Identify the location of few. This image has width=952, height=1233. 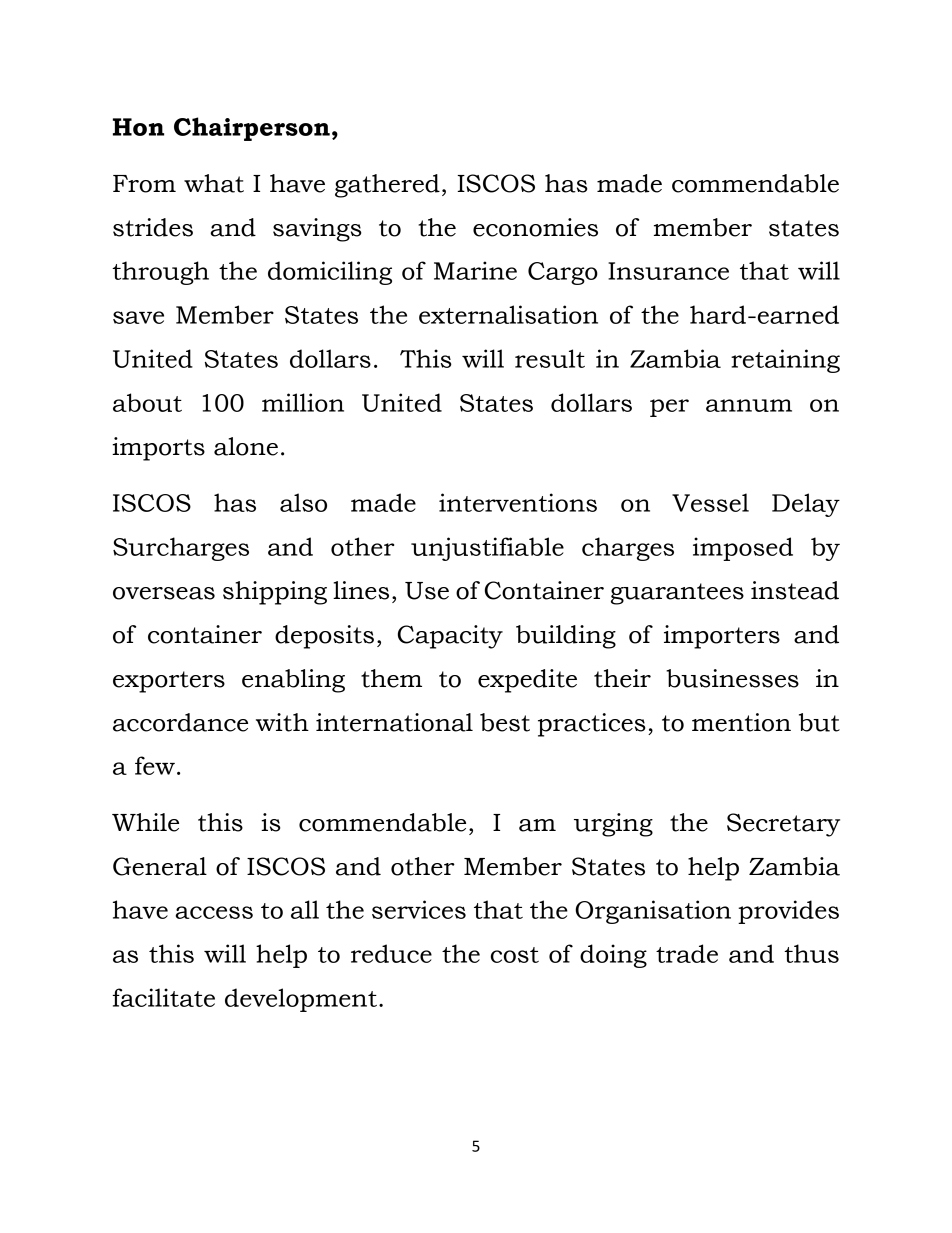
(155, 765).
